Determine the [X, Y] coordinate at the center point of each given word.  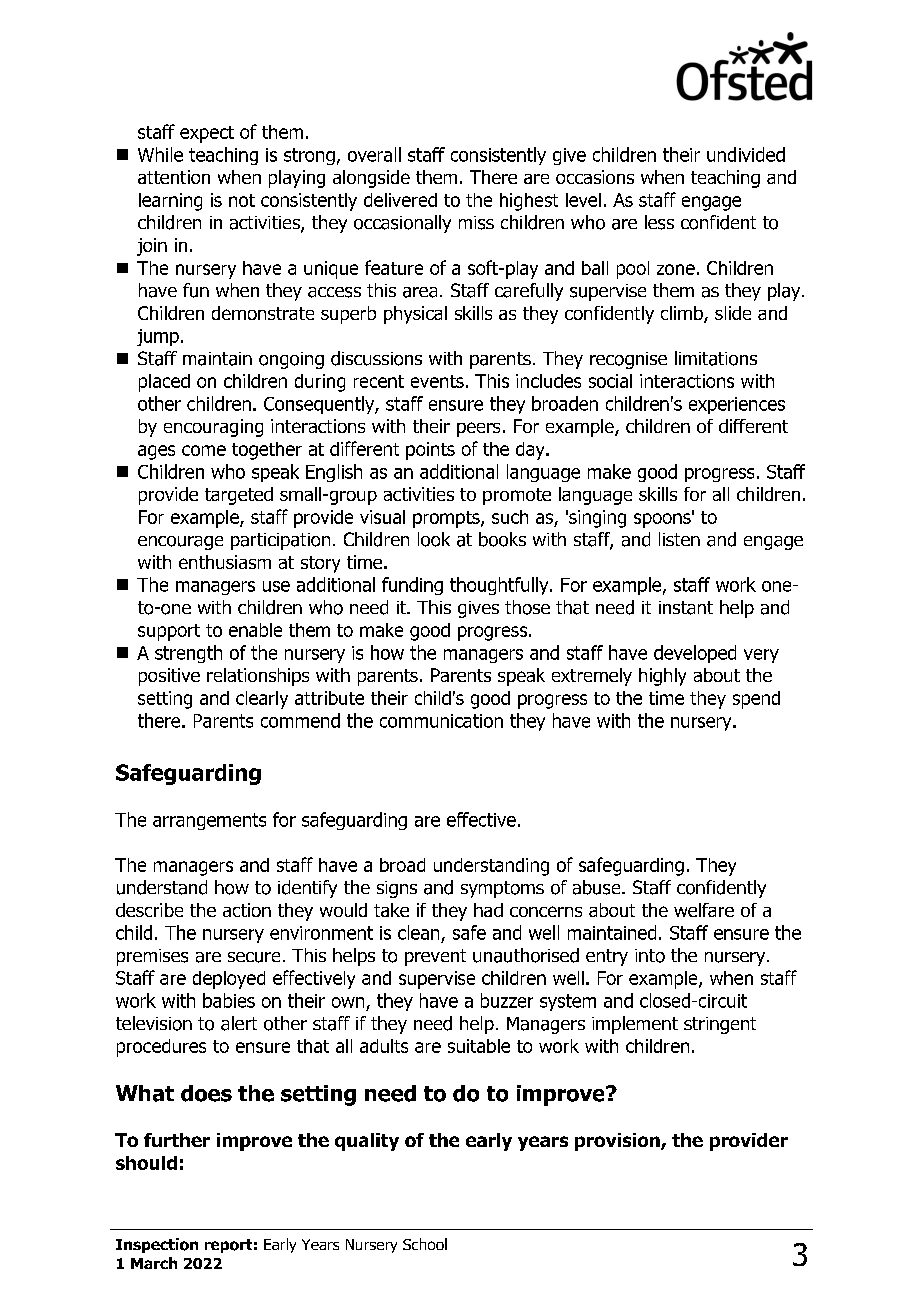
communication [441, 721]
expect [207, 134]
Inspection [157, 1245]
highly [662, 677]
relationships [258, 677]
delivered [400, 200]
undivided [746, 154]
